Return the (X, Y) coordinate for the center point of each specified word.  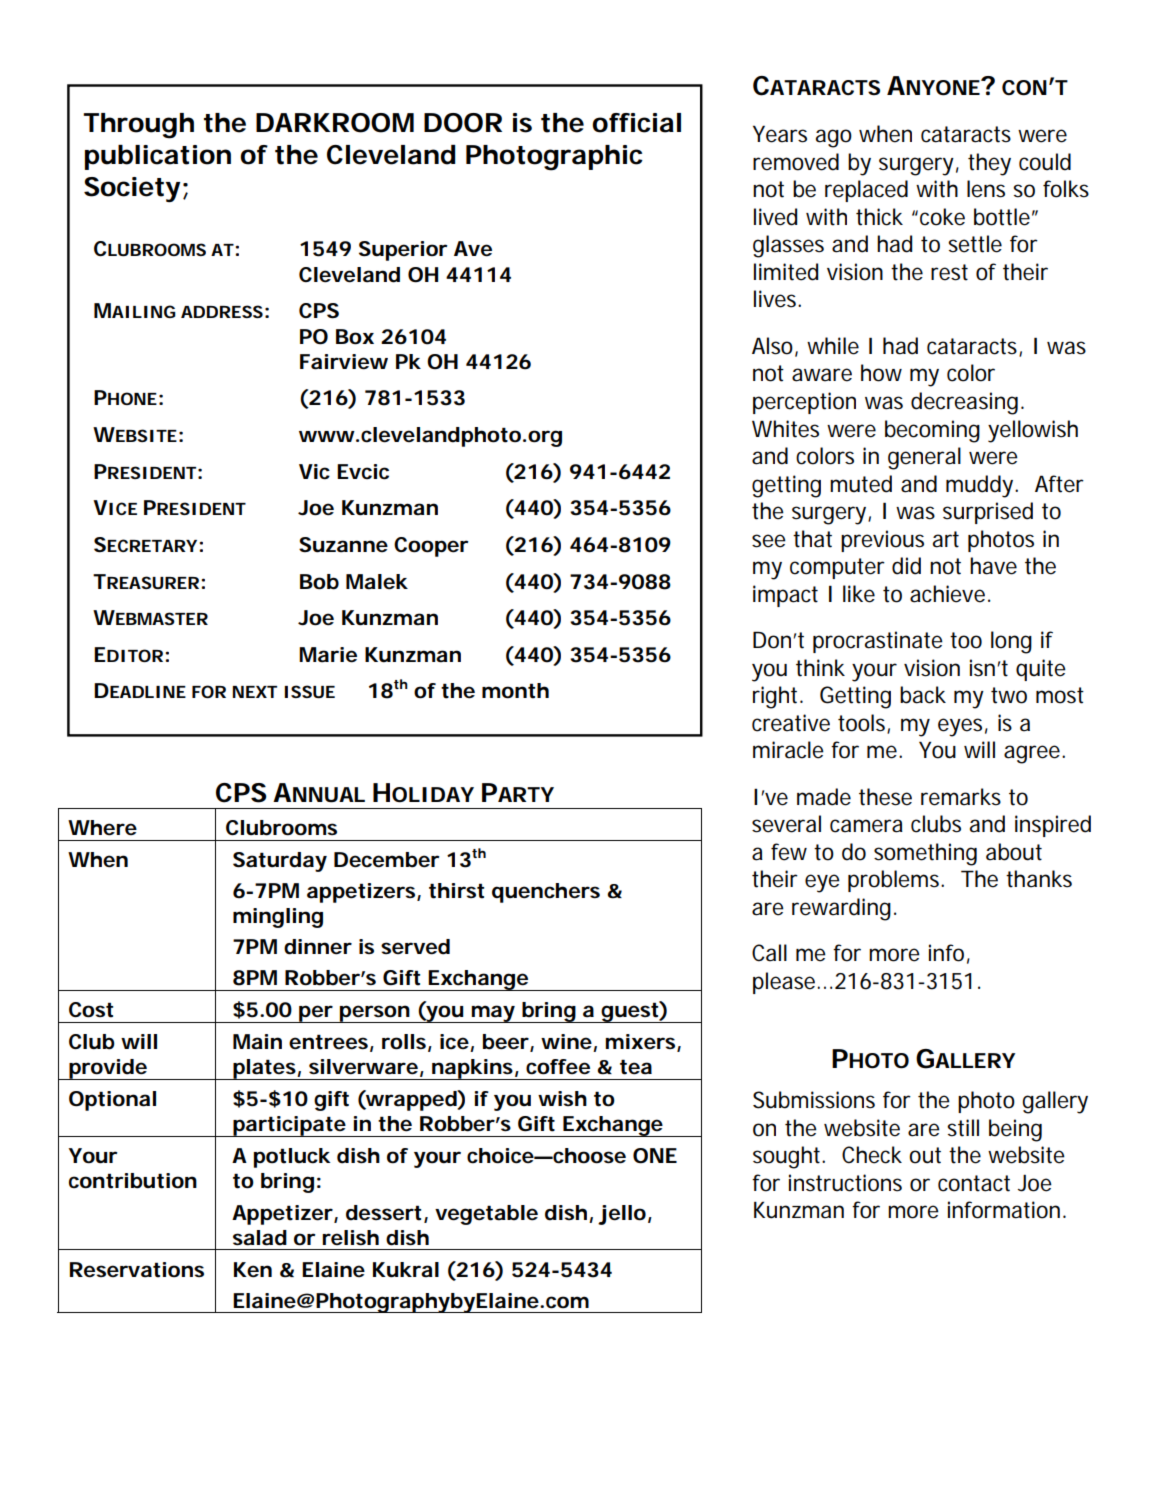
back (923, 695)
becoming (932, 431)
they (989, 164)
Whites (785, 429)
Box (355, 337)
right (777, 697)
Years (780, 134)
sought (788, 1157)
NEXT (255, 692)
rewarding (841, 909)
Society (132, 189)
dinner (318, 947)
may (492, 1014)
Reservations (137, 1270)
